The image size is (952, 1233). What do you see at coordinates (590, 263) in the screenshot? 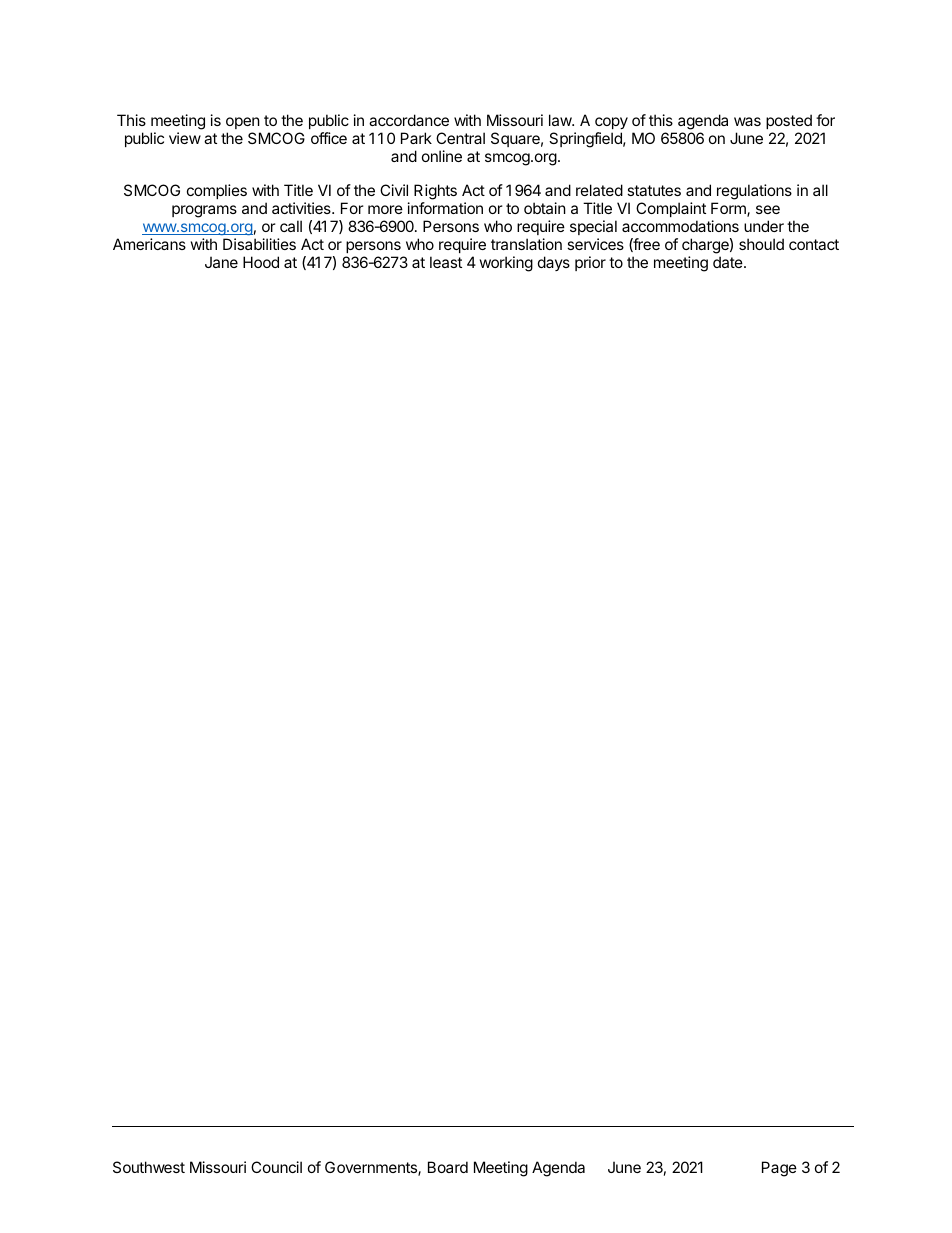
I see `prior` at bounding box center [590, 263].
